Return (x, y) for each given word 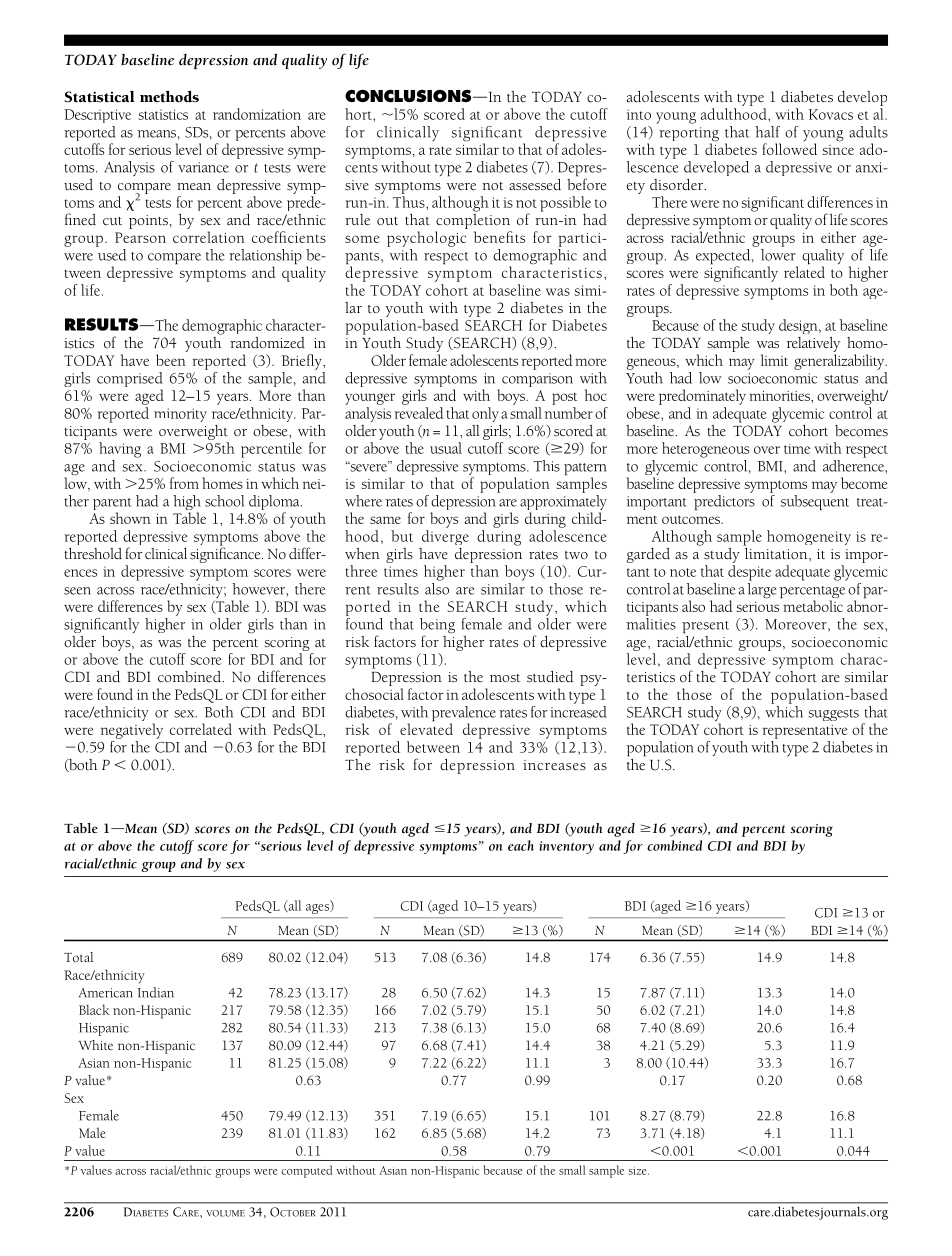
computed (307, 1171)
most (505, 678)
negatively (132, 731)
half (767, 132)
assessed (535, 185)
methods (169, 96)
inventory (566, 847)
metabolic (812, 605)
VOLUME (225, 1213)
